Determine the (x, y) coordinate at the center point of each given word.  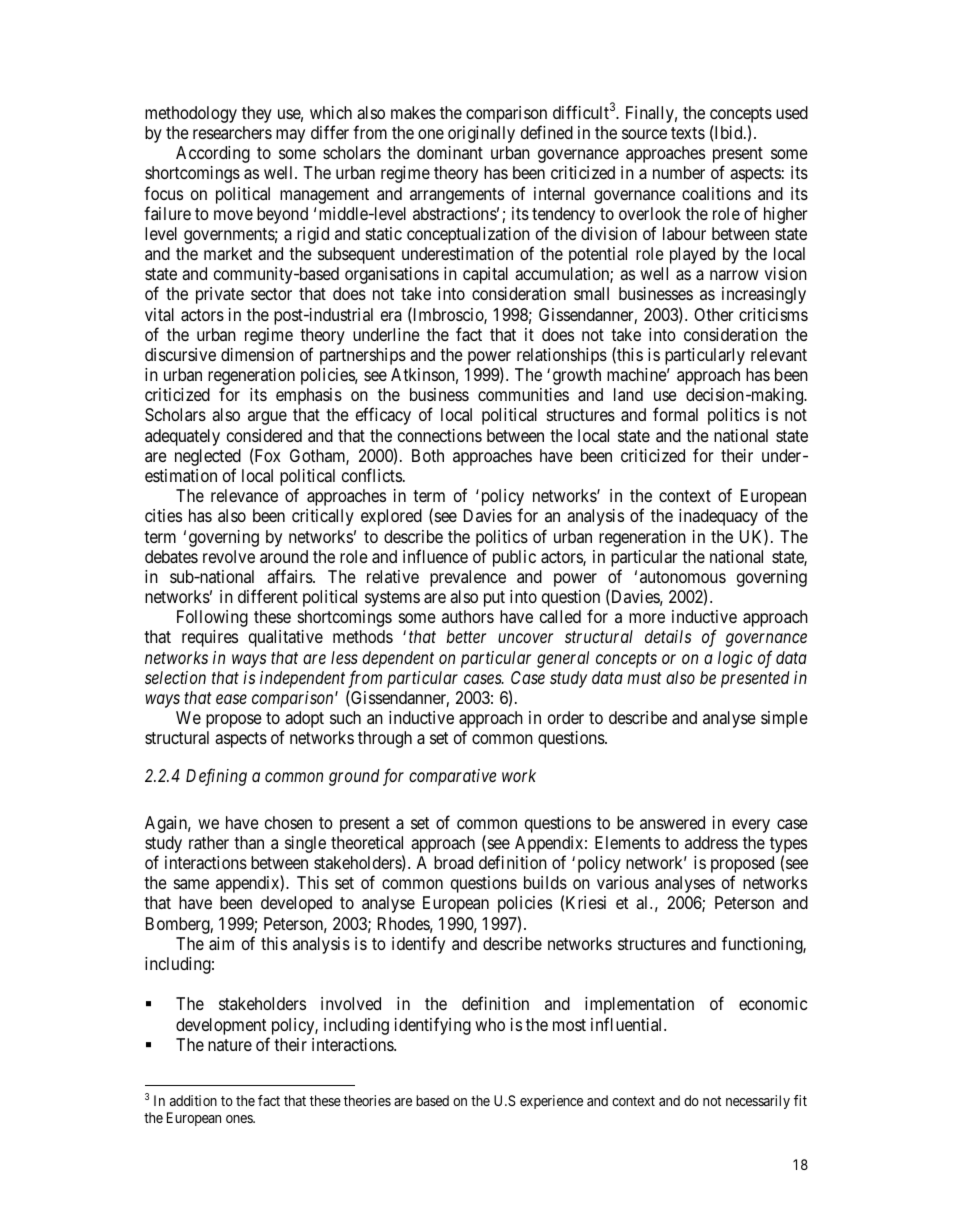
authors (468, 616)
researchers (232, 132)
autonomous (683, 577)
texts (688, 133)
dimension (257, 354)
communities (523, 394)
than (249, 842)
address (711, 842)
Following (212, 618)
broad (453, 863)
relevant (779, 354)
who (490, 1024)
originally (481, 134)
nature (230, 1045)
